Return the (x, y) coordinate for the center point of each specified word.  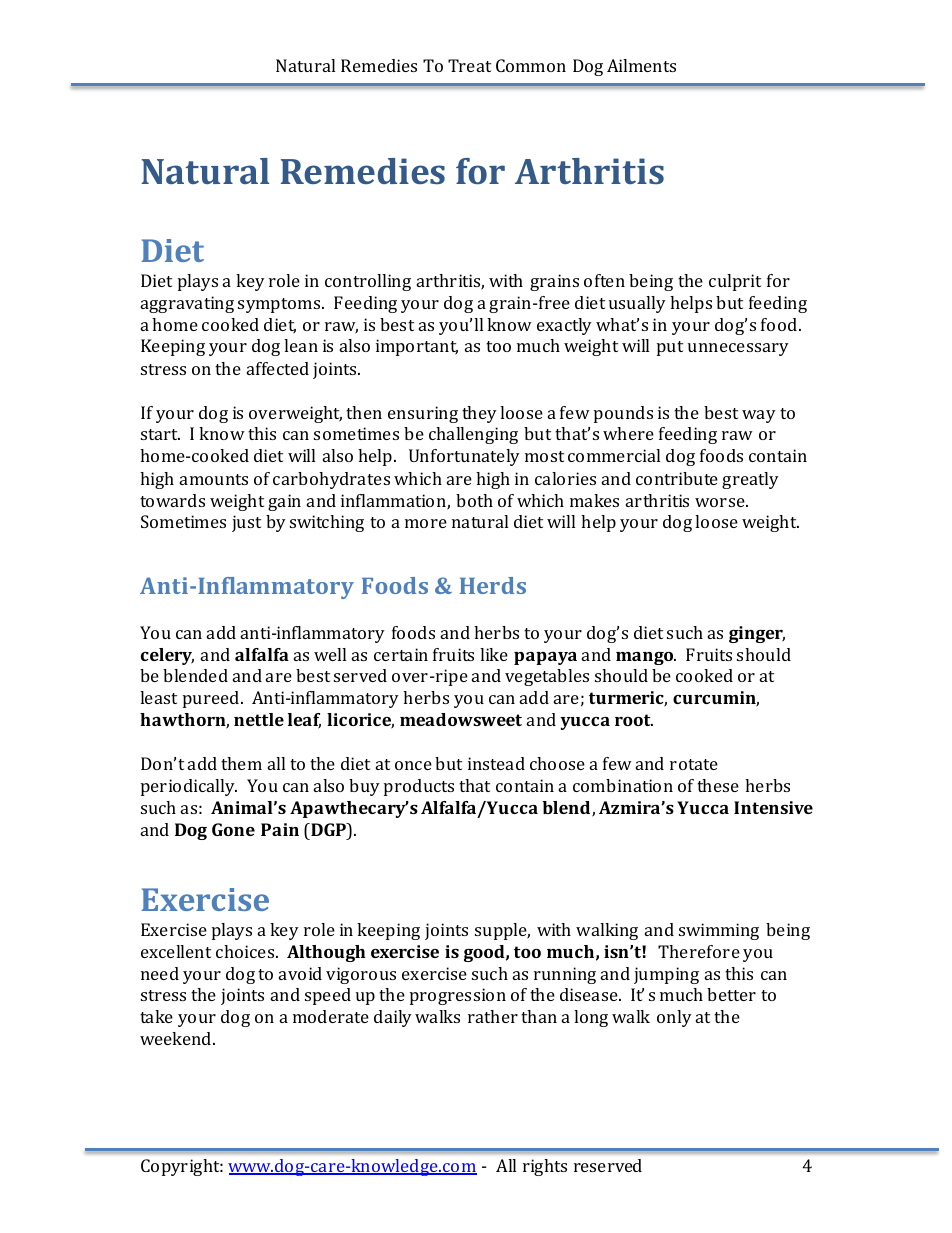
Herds (493, 585)
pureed (212, 699)
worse (721, 502)
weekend (177, 1038)
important (417, 347)
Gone (233, 829)
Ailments (641, 65)
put (670, 348)
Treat (469, 65)
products (419, 787)
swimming (719, 931)
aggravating (187, 304)
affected (278, 368)
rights (545, 1167)
